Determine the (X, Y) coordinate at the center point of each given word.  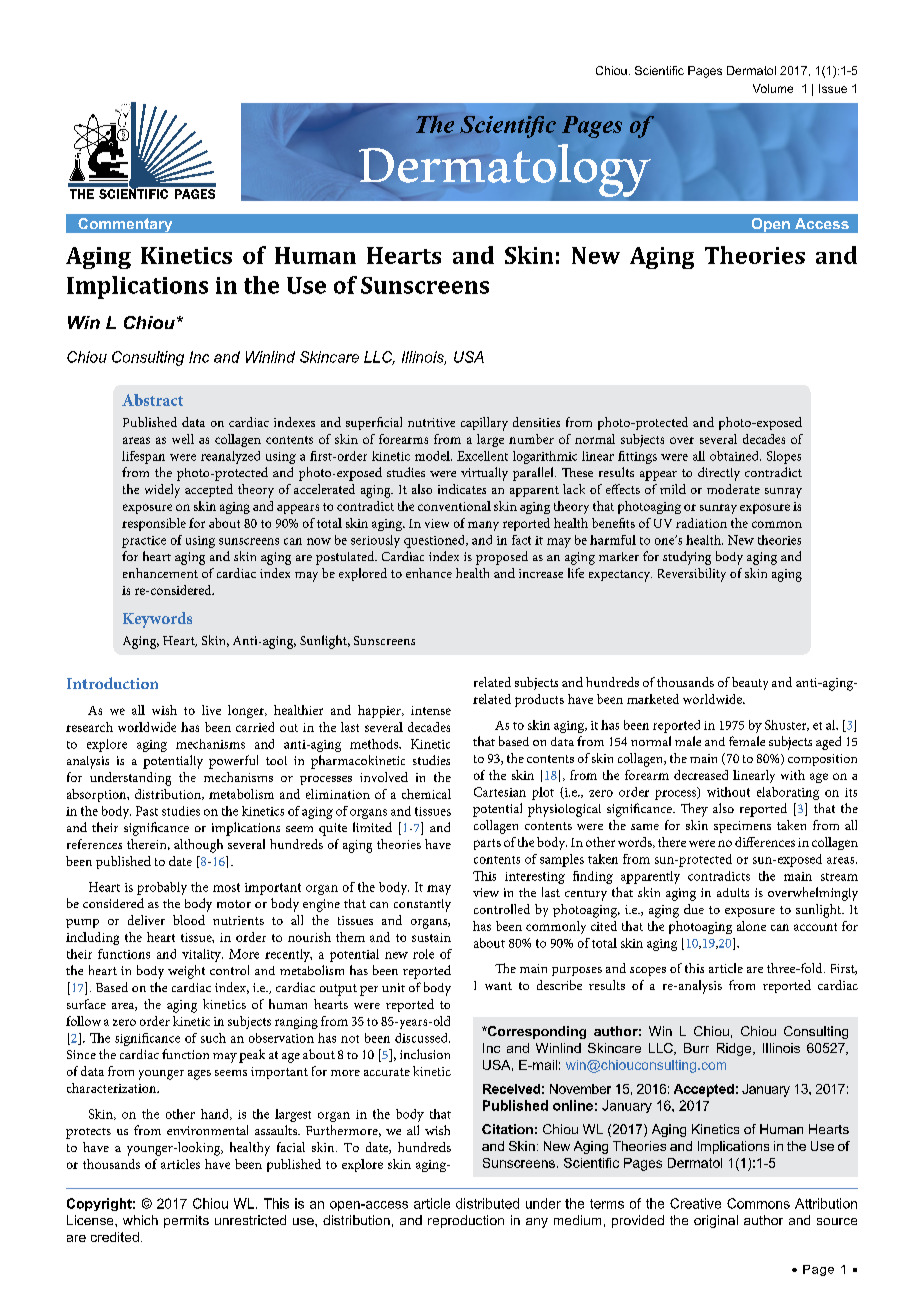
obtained (735, 456)
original (716, 1221)
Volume (773, 88)
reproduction (466, 1221)
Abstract (152, 400)
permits (186, 1221)
